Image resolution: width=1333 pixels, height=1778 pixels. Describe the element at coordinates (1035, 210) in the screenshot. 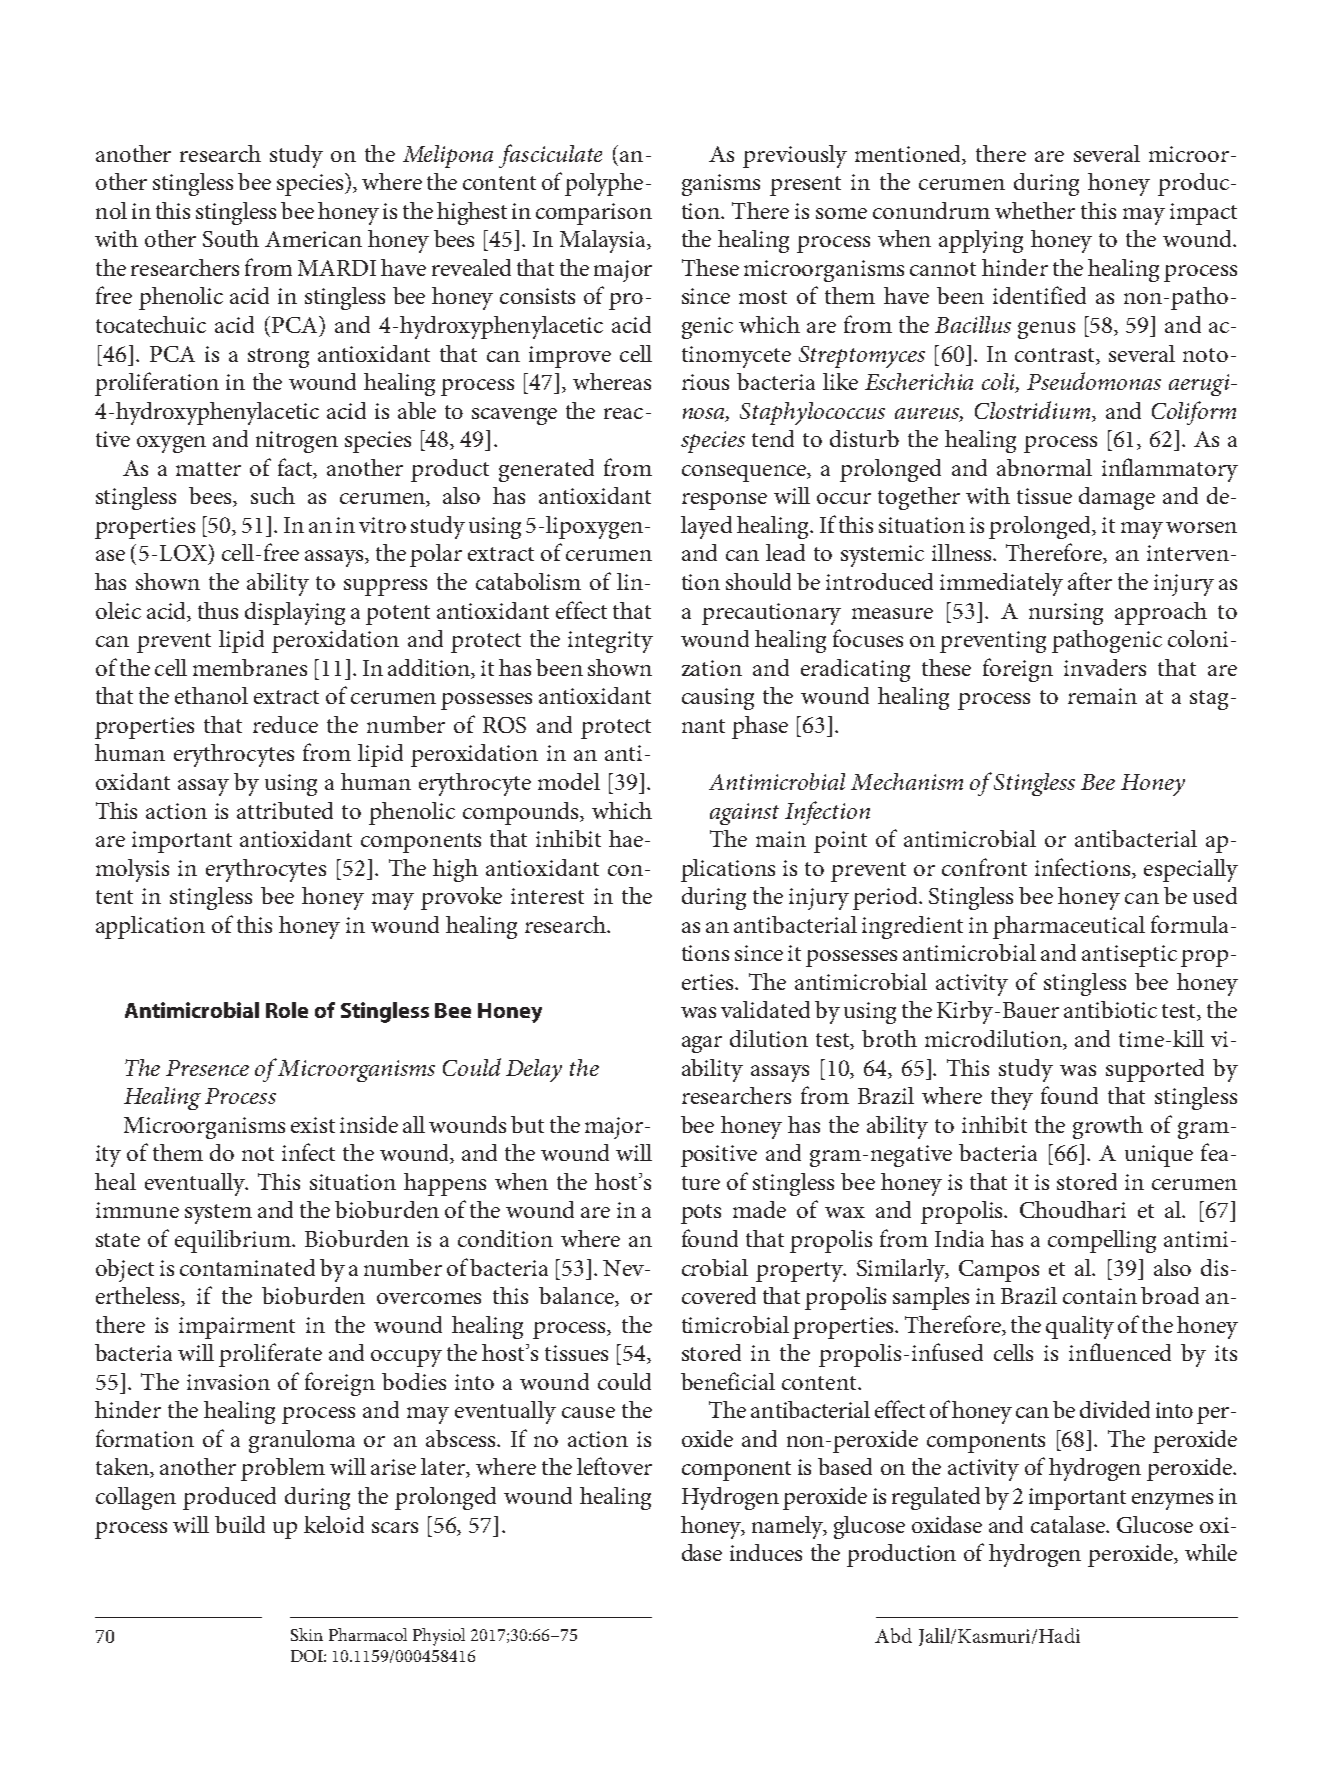

I see `whether` at that location.
